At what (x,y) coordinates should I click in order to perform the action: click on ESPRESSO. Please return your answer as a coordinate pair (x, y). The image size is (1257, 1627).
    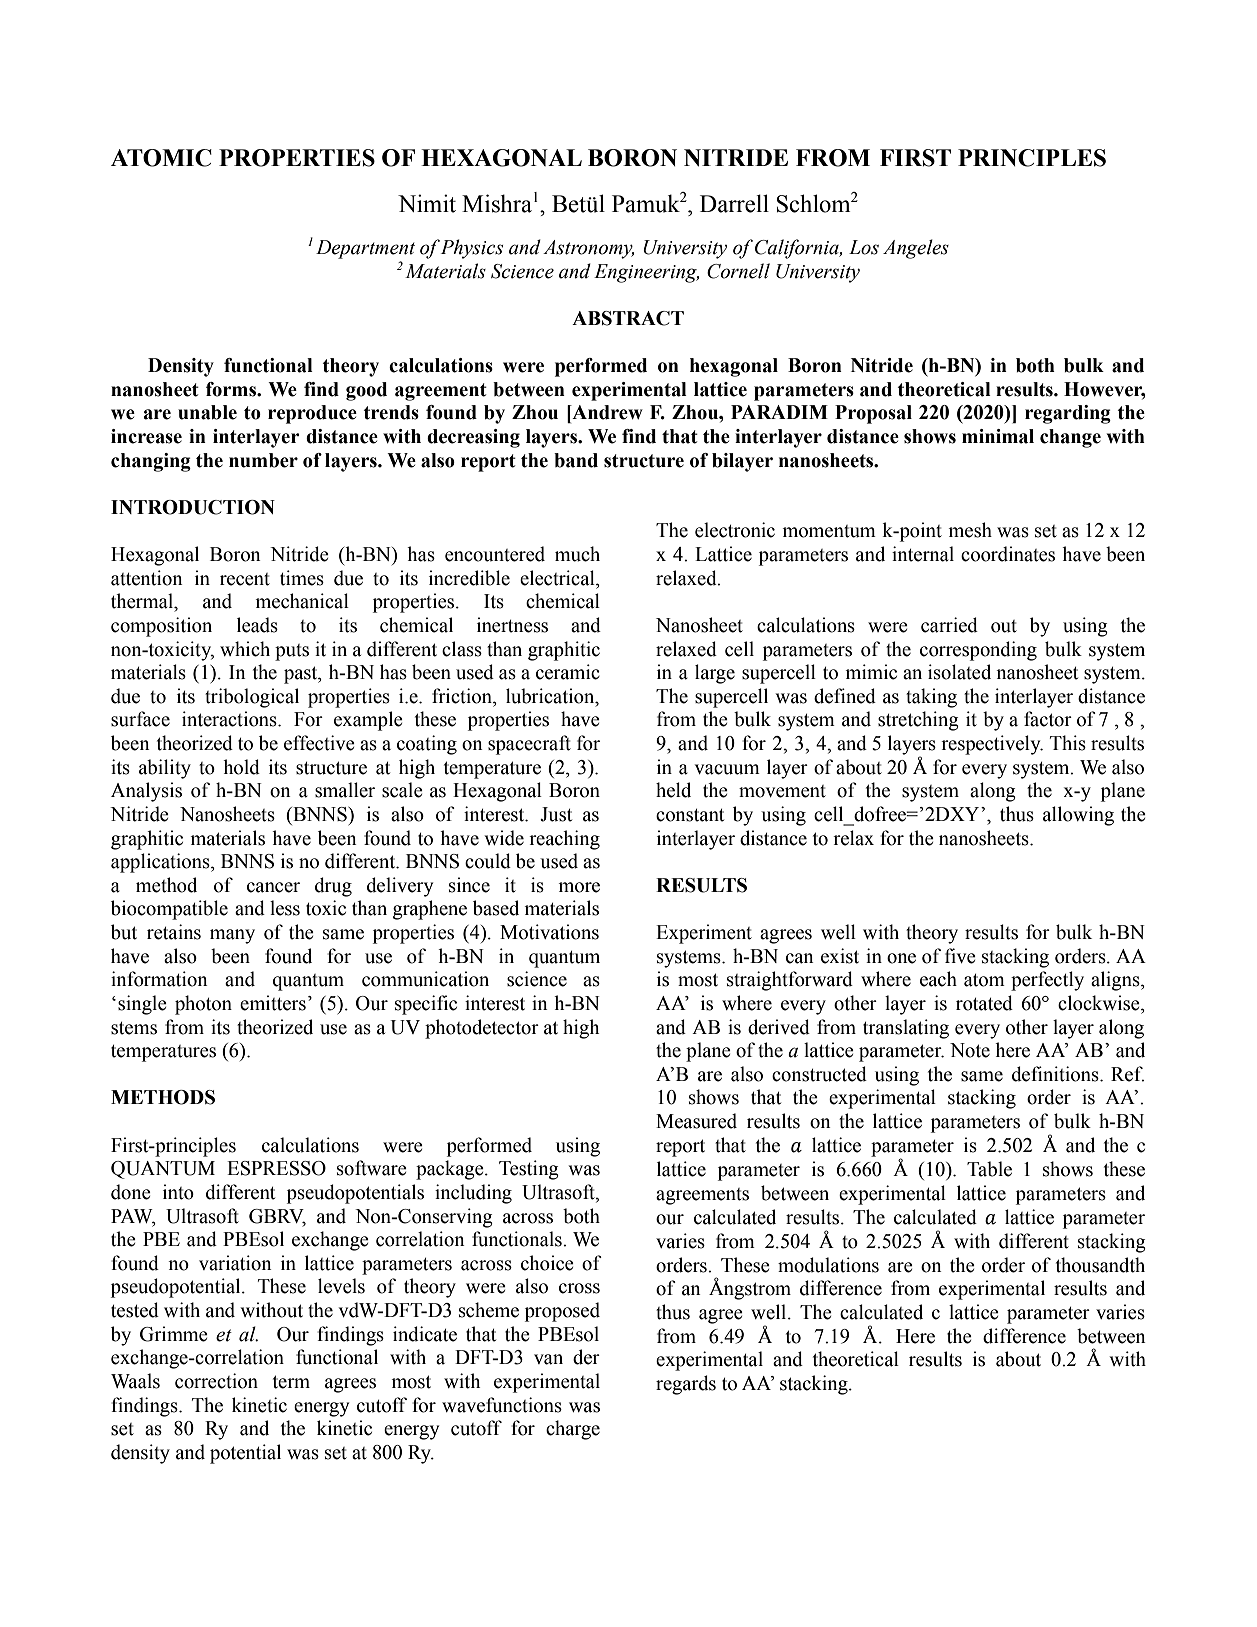
    Looking at the image, I should click on (276, 1168).
